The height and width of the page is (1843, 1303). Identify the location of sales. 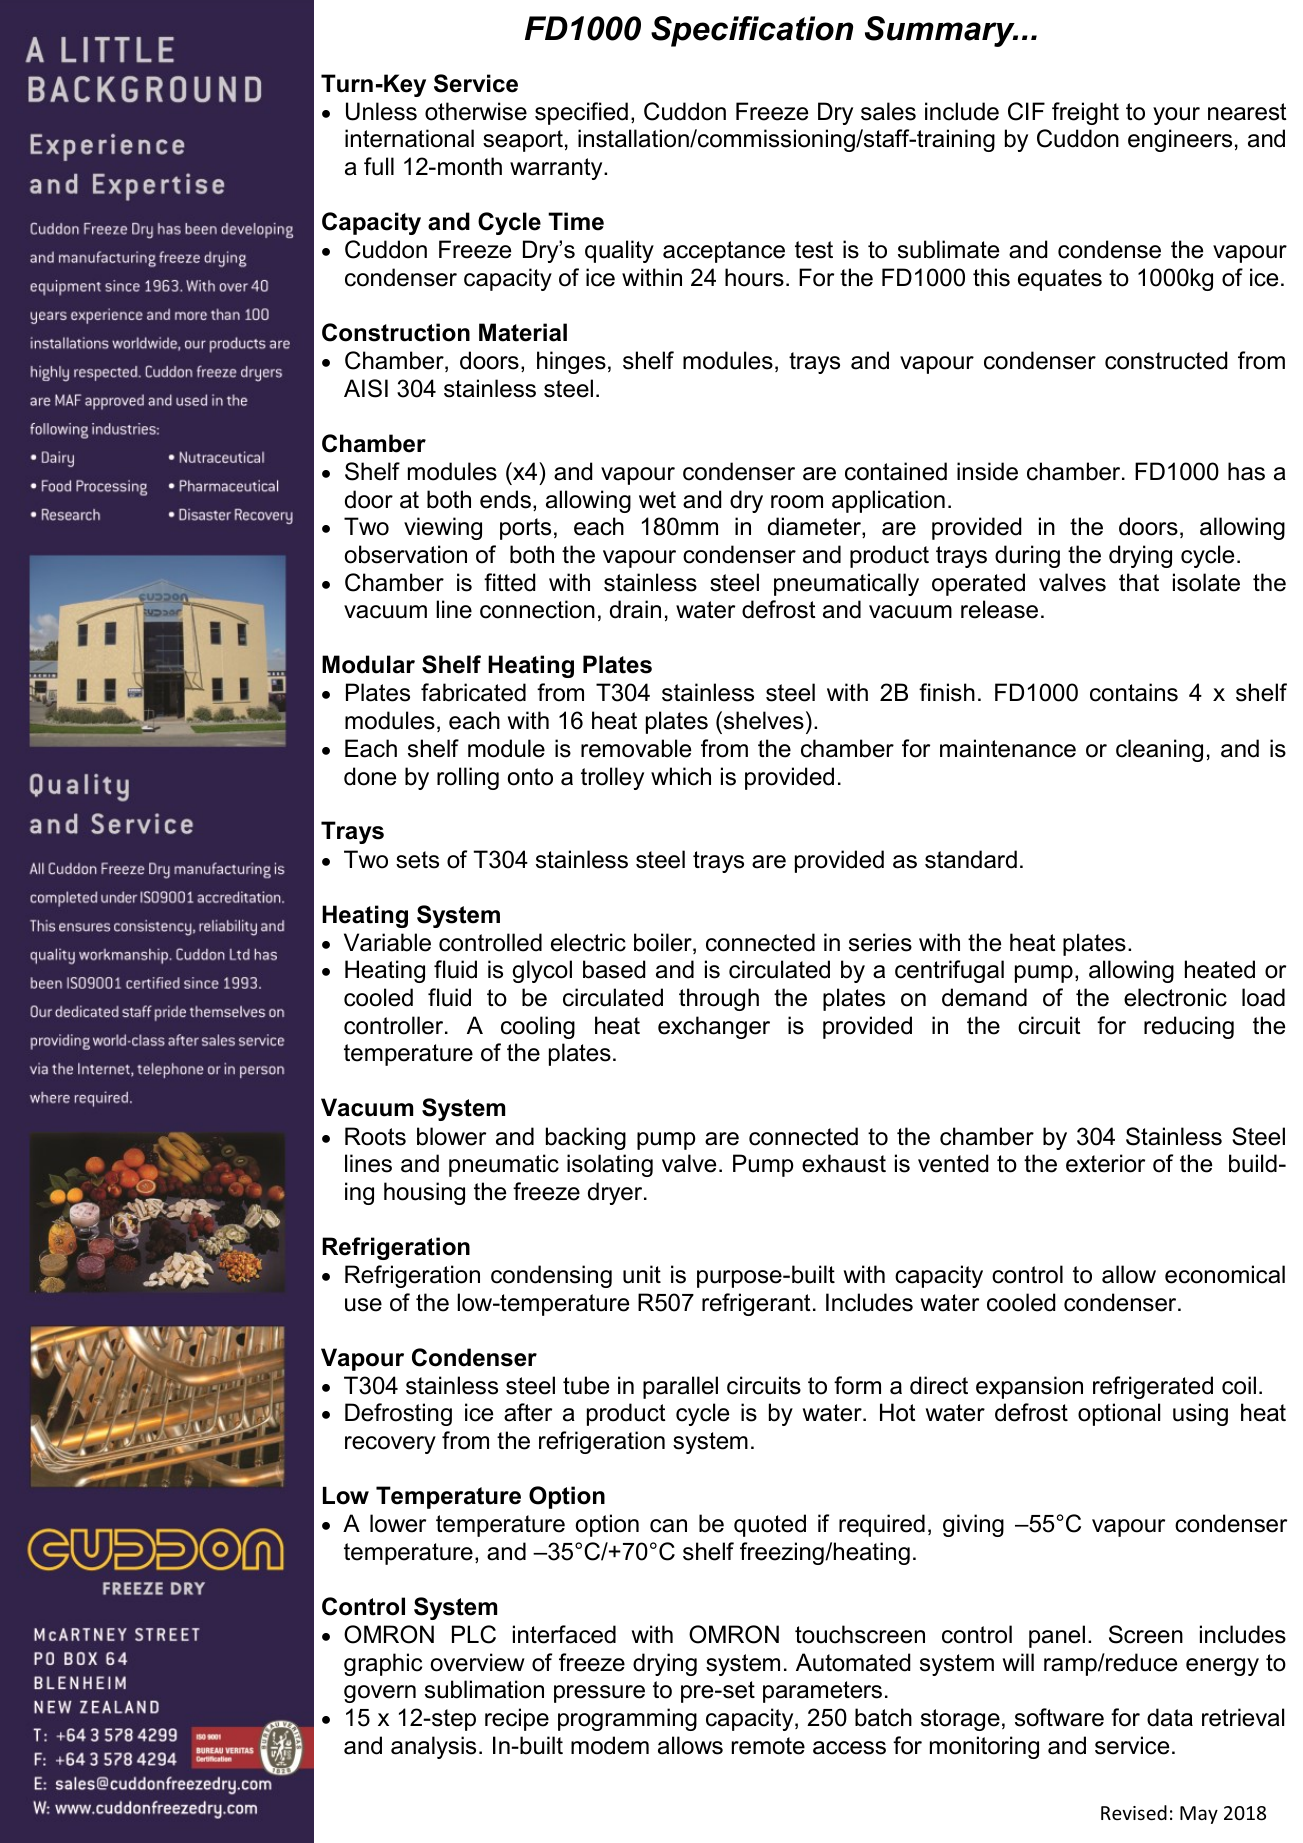
(888, 111).
